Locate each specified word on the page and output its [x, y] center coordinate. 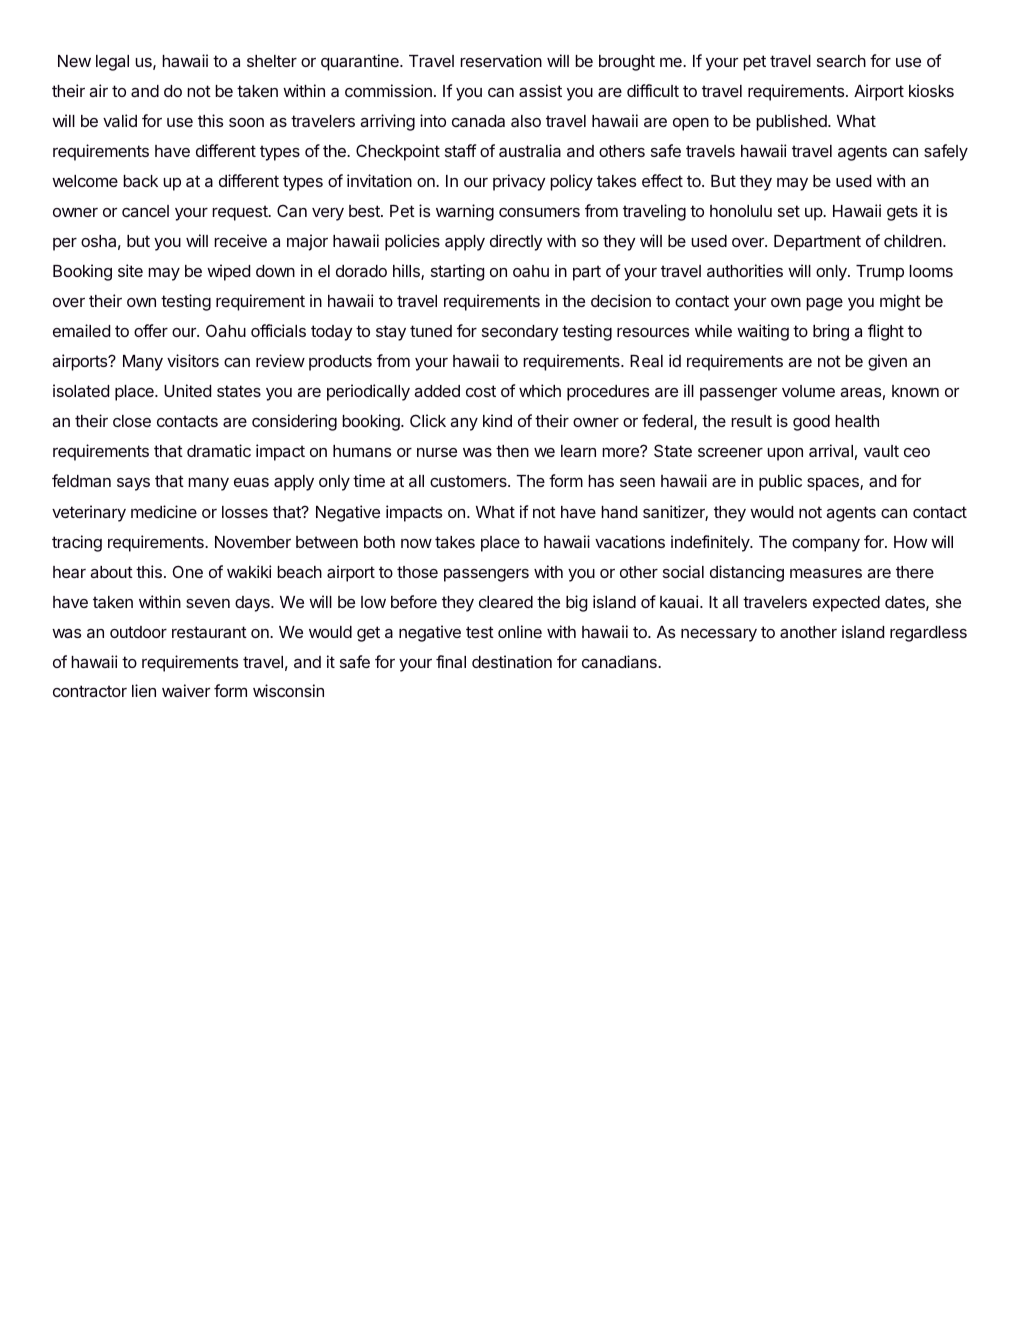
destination [512, 661]
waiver [186, 690]
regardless [928, 634]
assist [540, 90]
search [841, 61]
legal [112, 63]
